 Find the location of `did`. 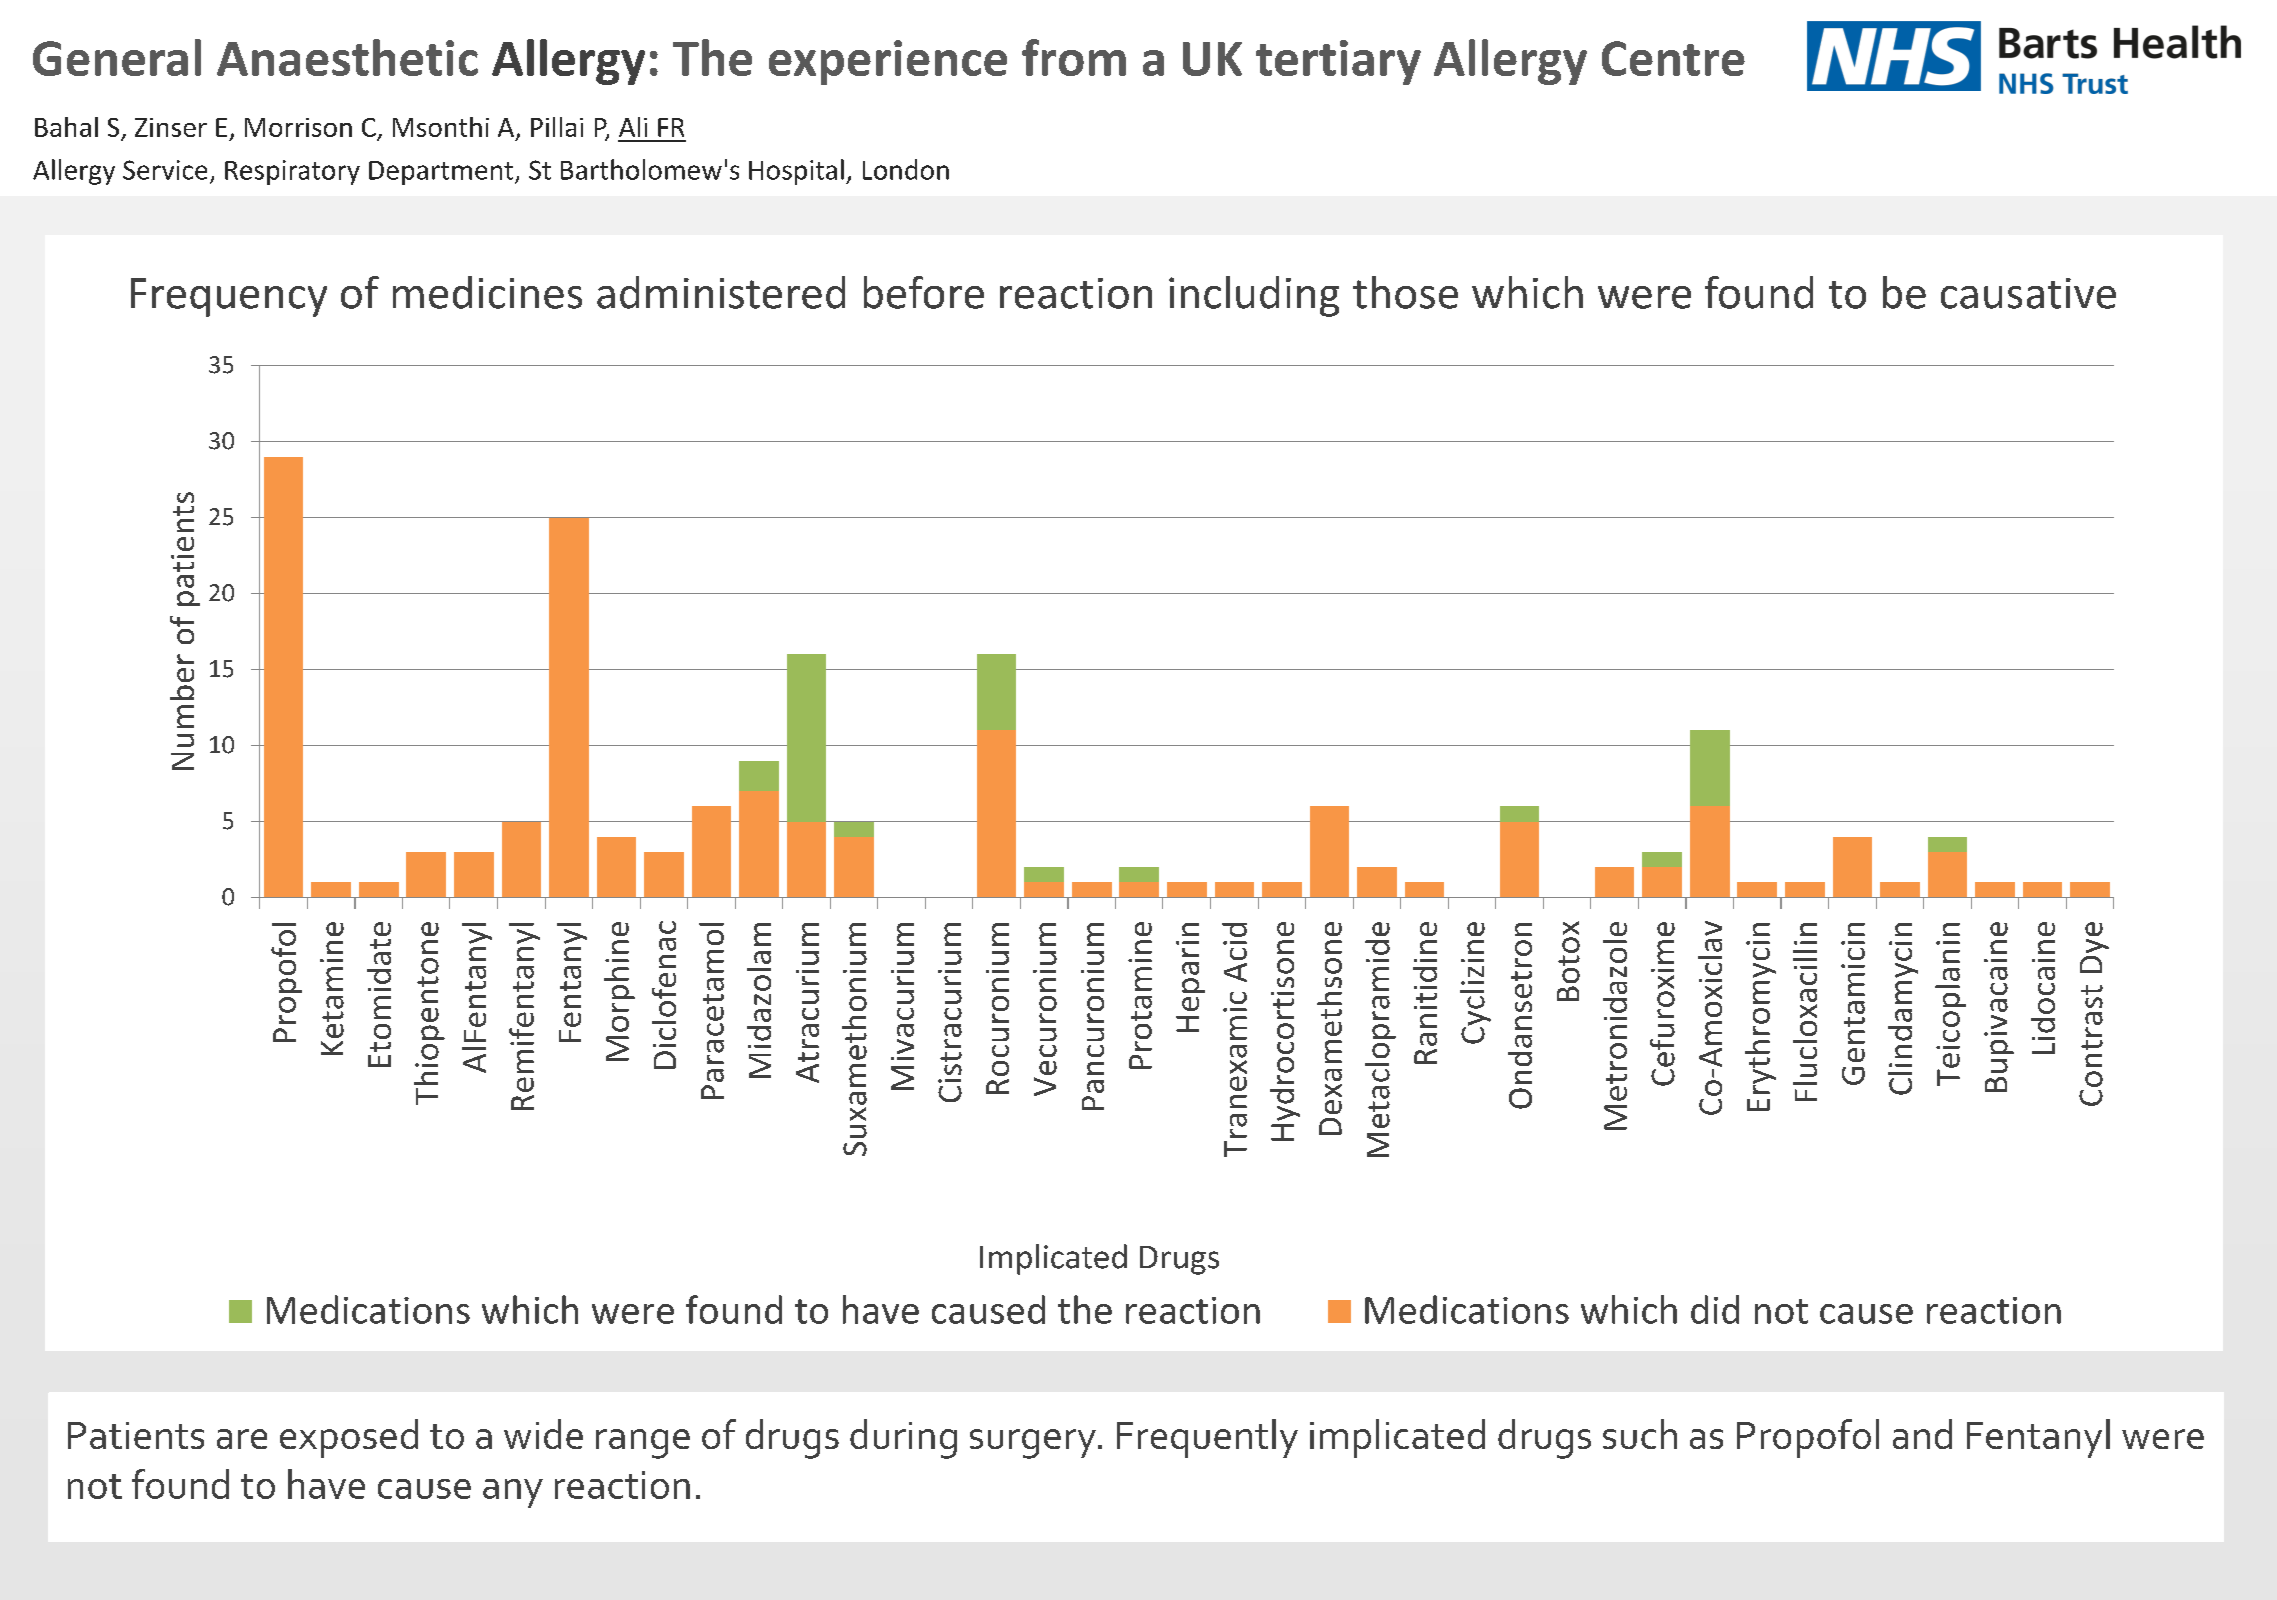

did is located at coordinates (1715, 1309).
